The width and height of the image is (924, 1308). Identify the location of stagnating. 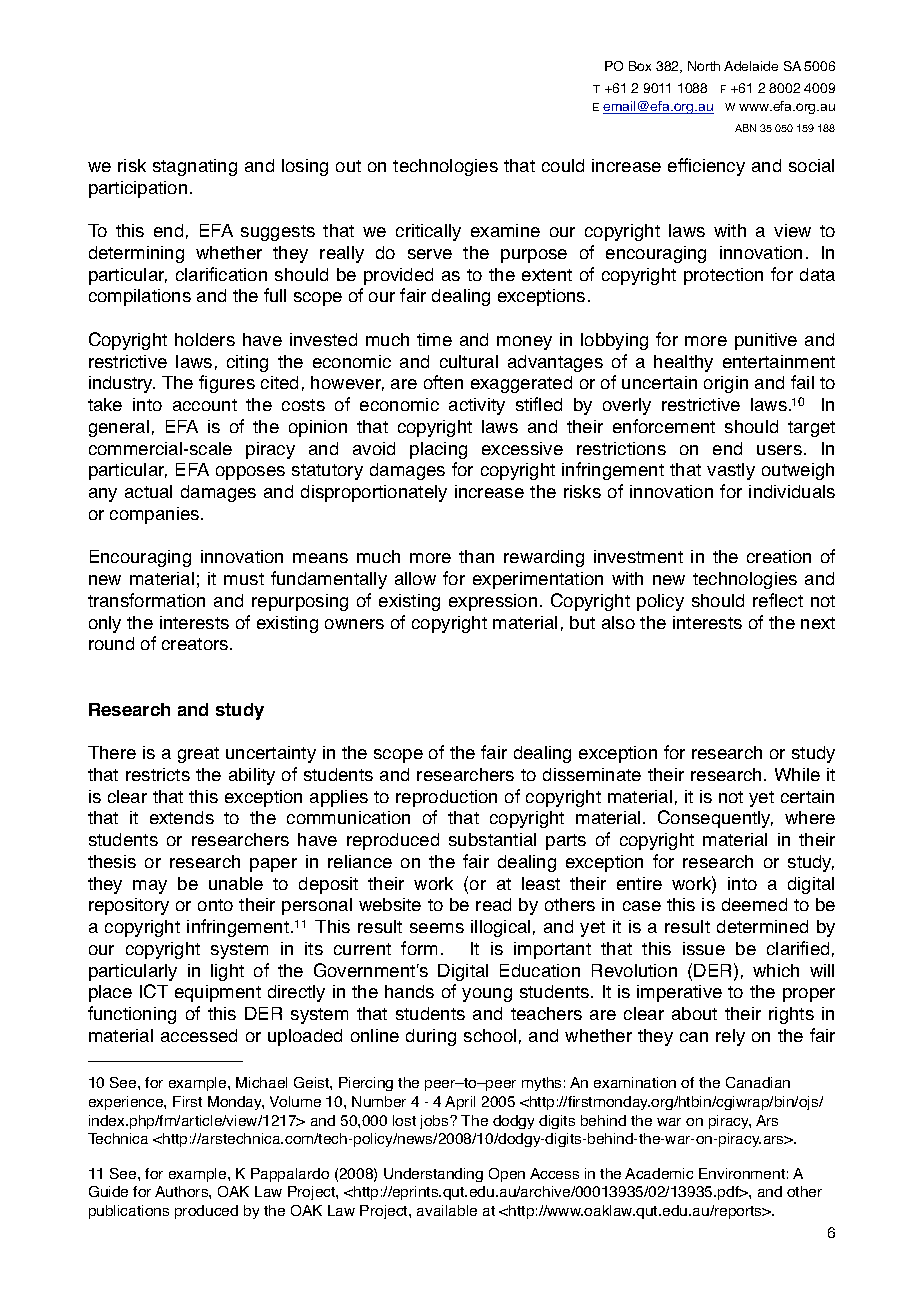
(195, 167).
